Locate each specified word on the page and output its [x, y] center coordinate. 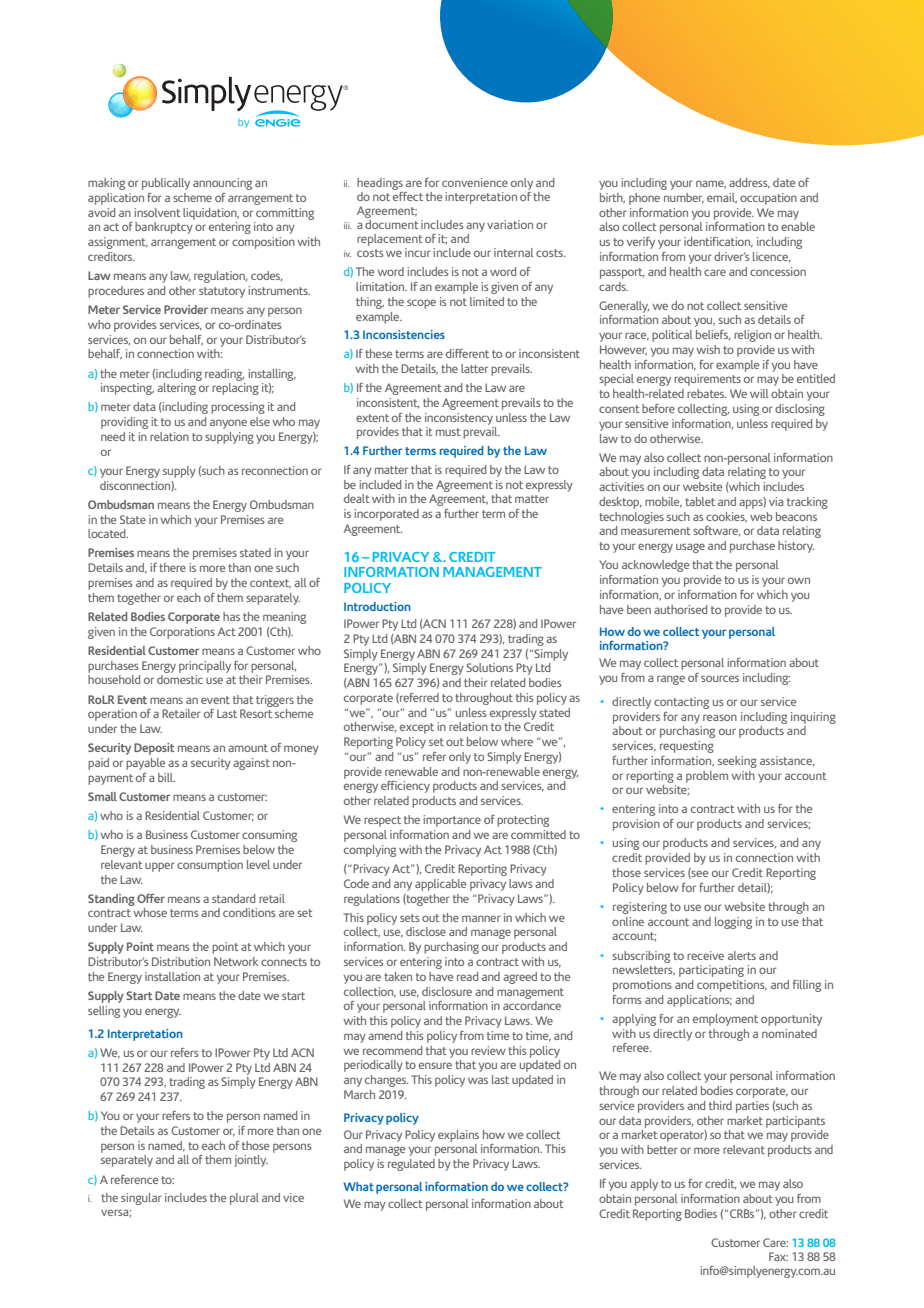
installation [172, 976]
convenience [475, 182]
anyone [228, 424]
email [722, 198]
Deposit [154, 749]
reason [720, 717]
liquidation [211, 214]
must [448, 432]
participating [711, 971]
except [417, 728]
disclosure [447, 991]
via [776, 501]
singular [141, 1199]
